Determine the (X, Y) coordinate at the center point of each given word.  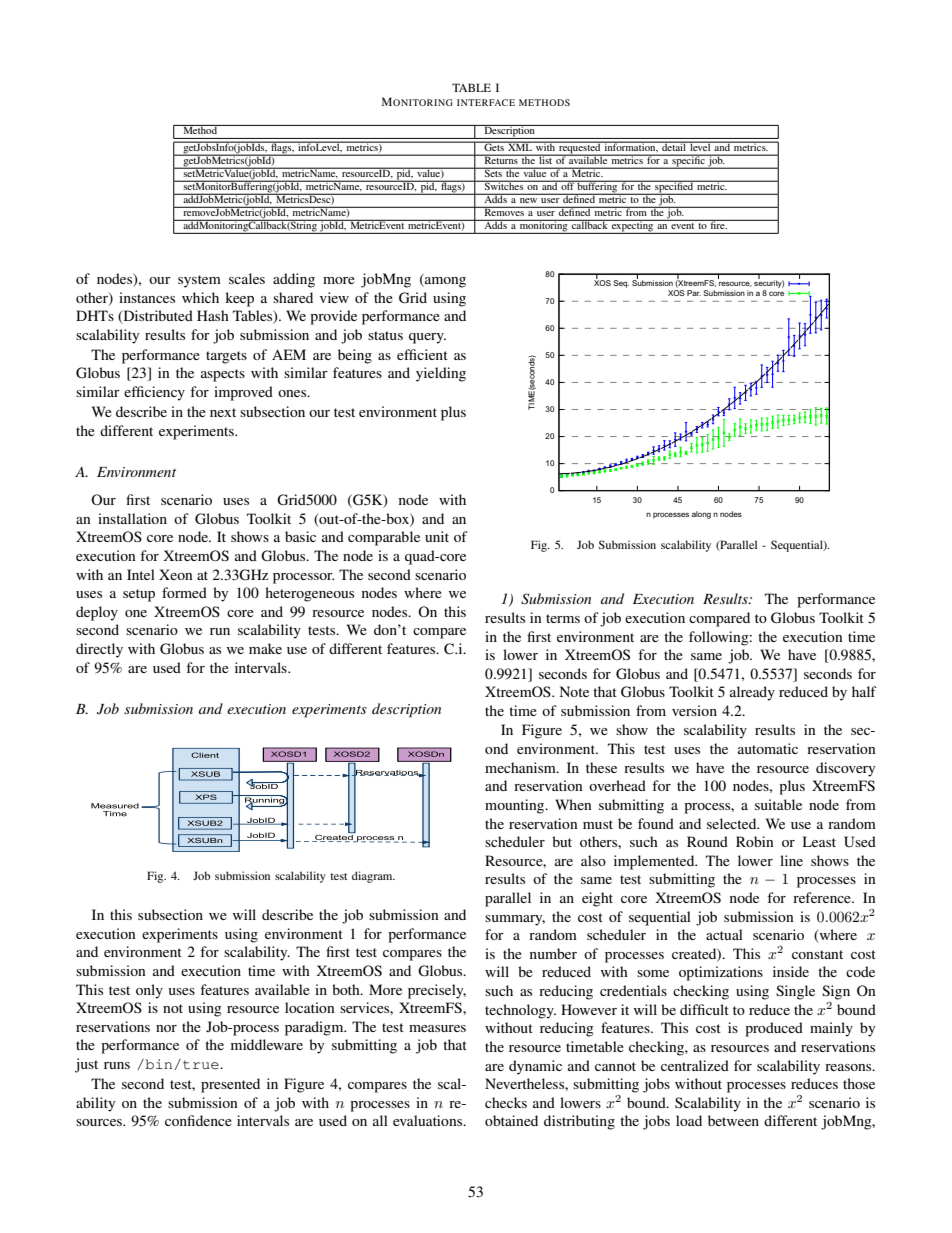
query (427, 338)
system (199, 281)
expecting (632, 227)
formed (184, 592)
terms (563, 618)
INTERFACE (486, 102)
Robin (755, 841)
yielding (441, 374)
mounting (516, 806)
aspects (223, 375)
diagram (373, 877)
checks (506, 1102)
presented (230, 1085)
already (752, 693)
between (733, 1120)
